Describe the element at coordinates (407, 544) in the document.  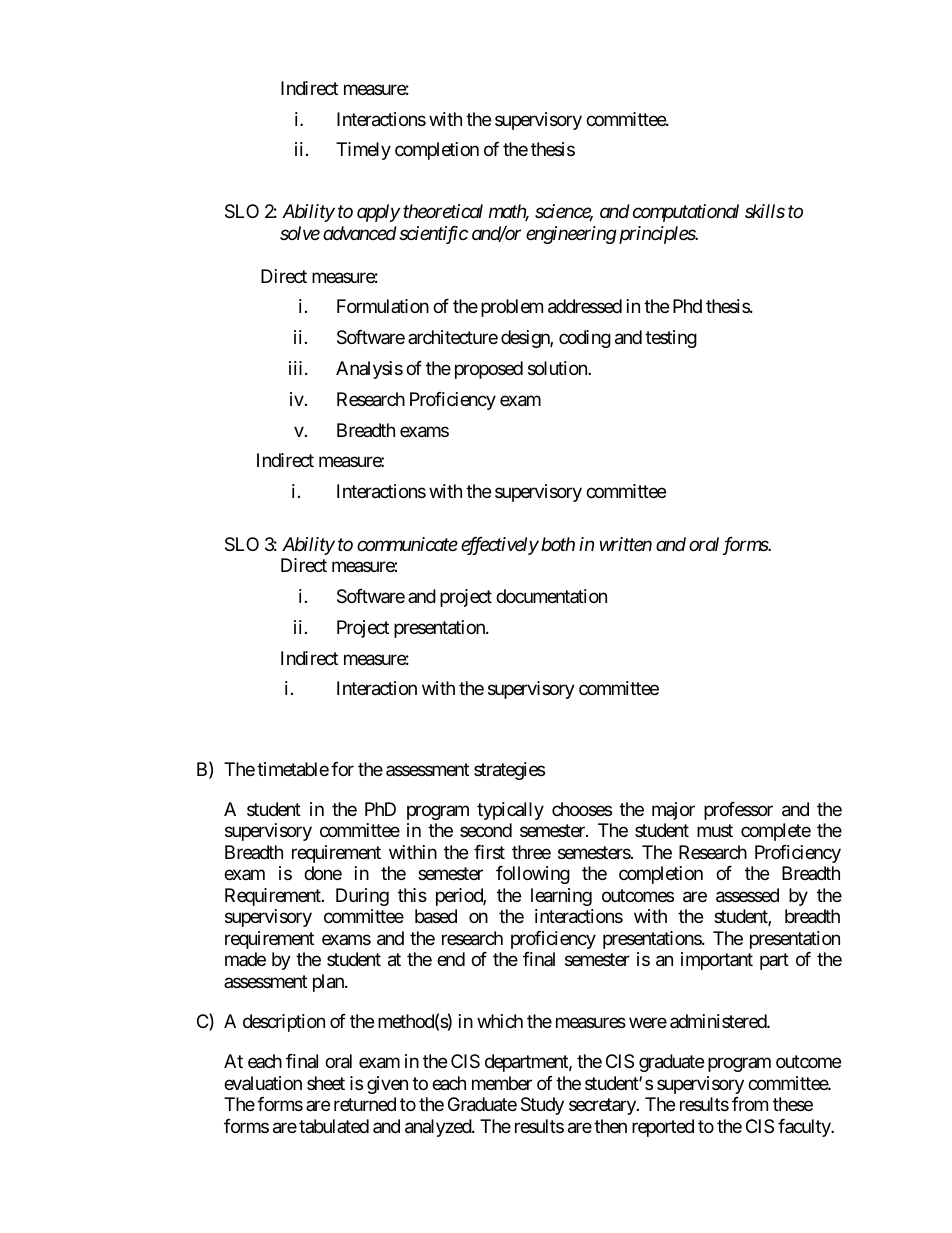
I see `communicate` at that location.
